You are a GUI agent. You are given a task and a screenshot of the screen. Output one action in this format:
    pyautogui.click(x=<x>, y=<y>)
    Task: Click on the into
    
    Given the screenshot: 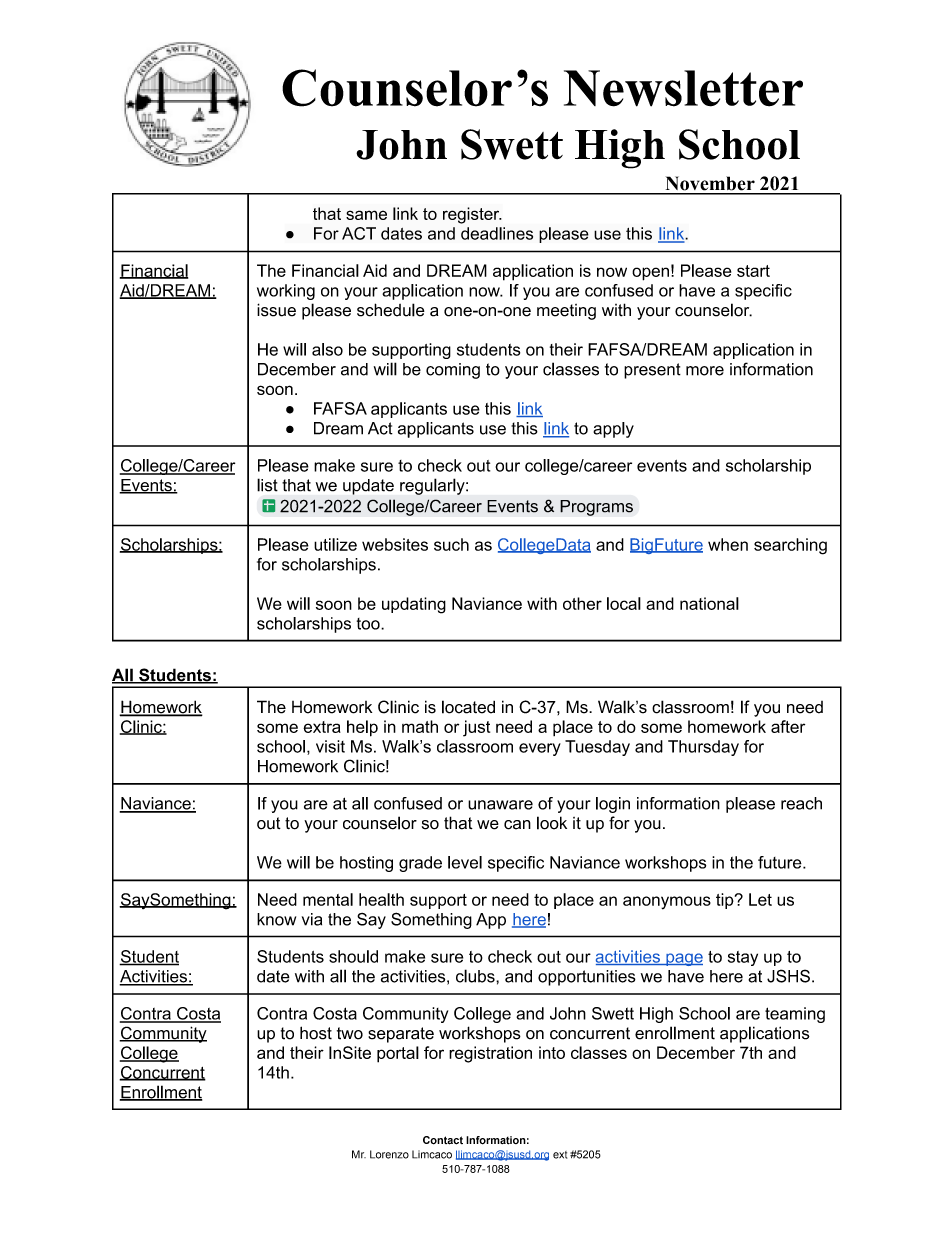 What is the action you would take?
    pyautogui.click(x=552, y=1052)
